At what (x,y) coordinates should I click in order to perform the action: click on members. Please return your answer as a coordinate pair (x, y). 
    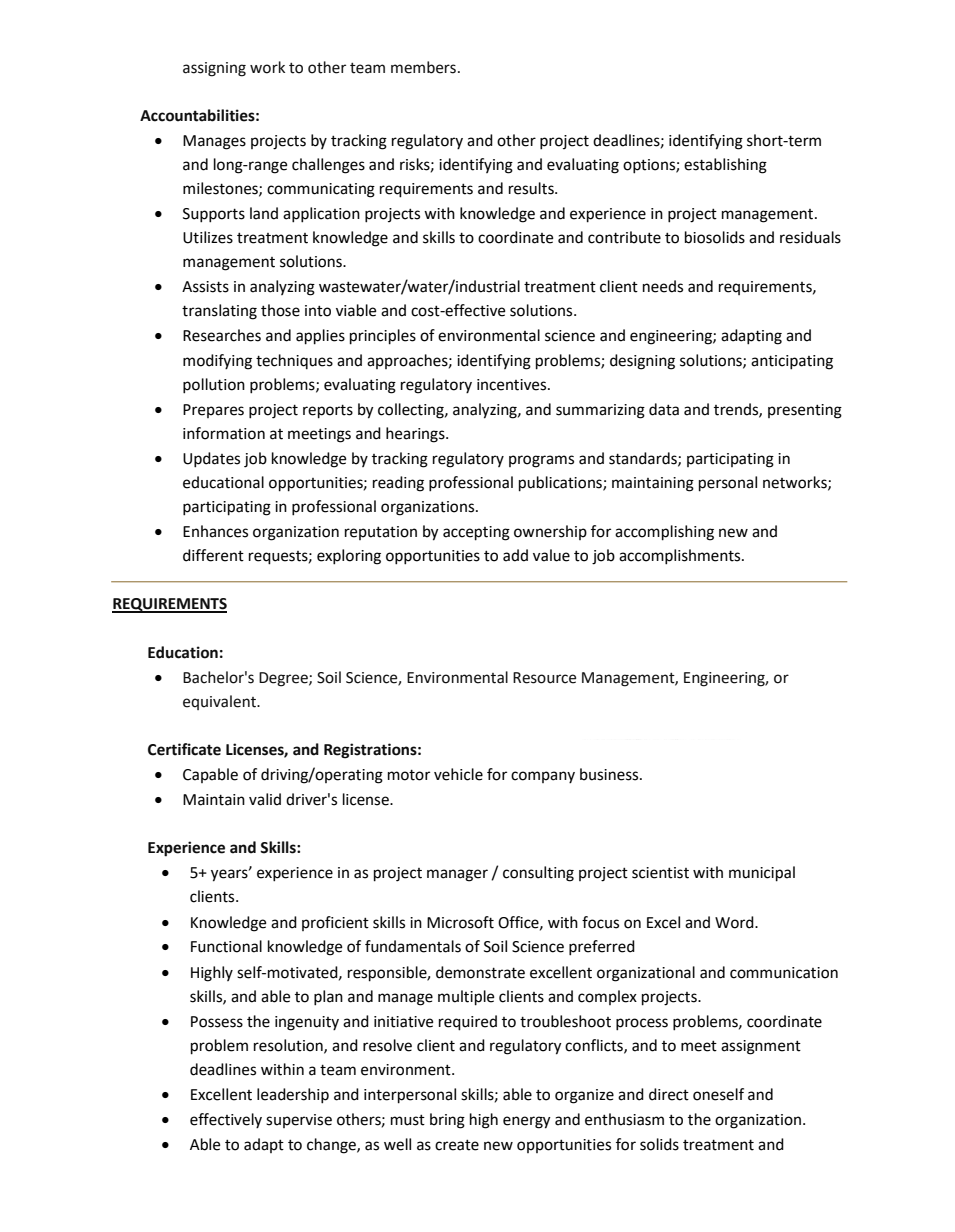
    Looking at the image, I should click on (423, 67).
